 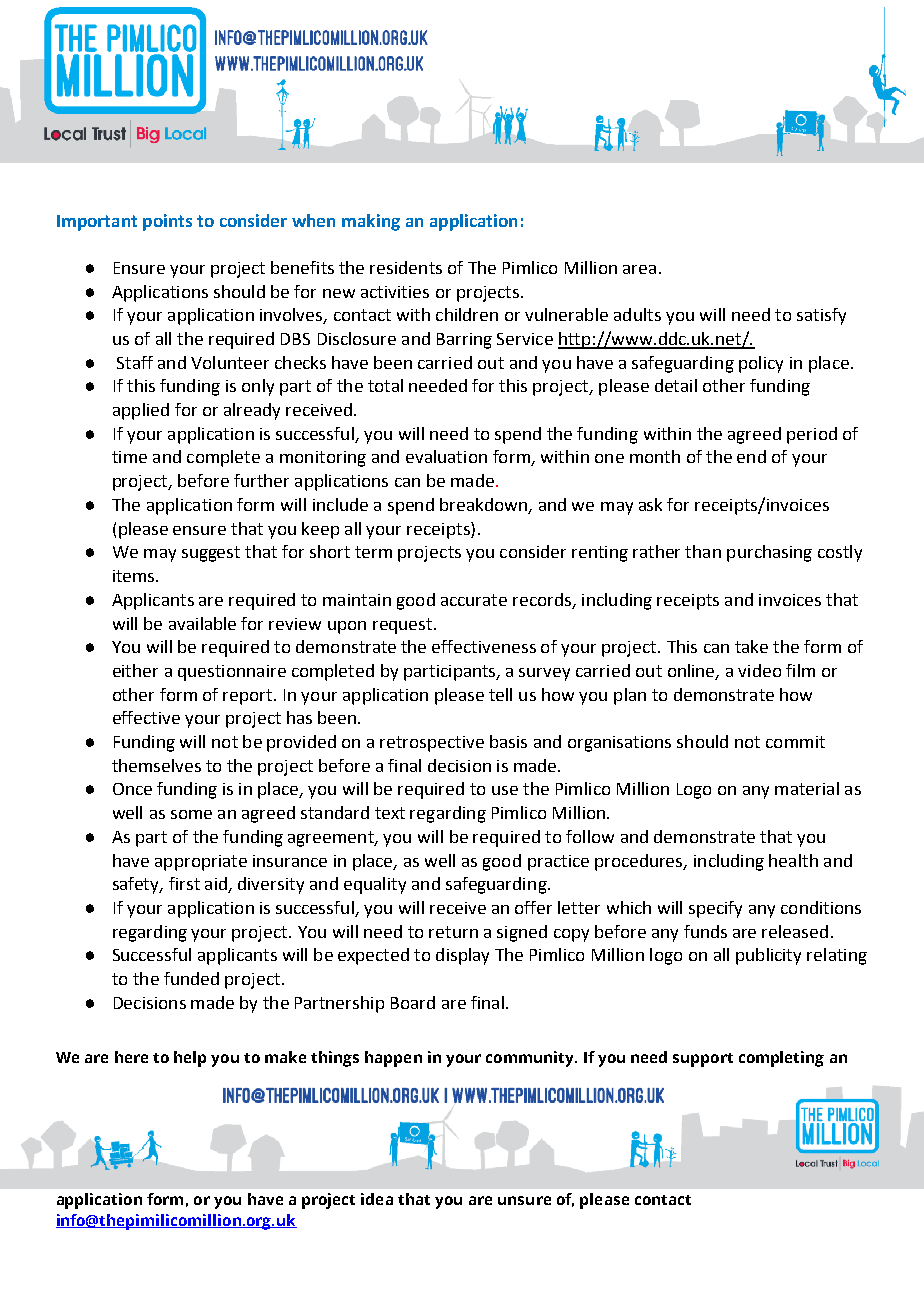 I want to click on area, so click(x=639, y=269).
